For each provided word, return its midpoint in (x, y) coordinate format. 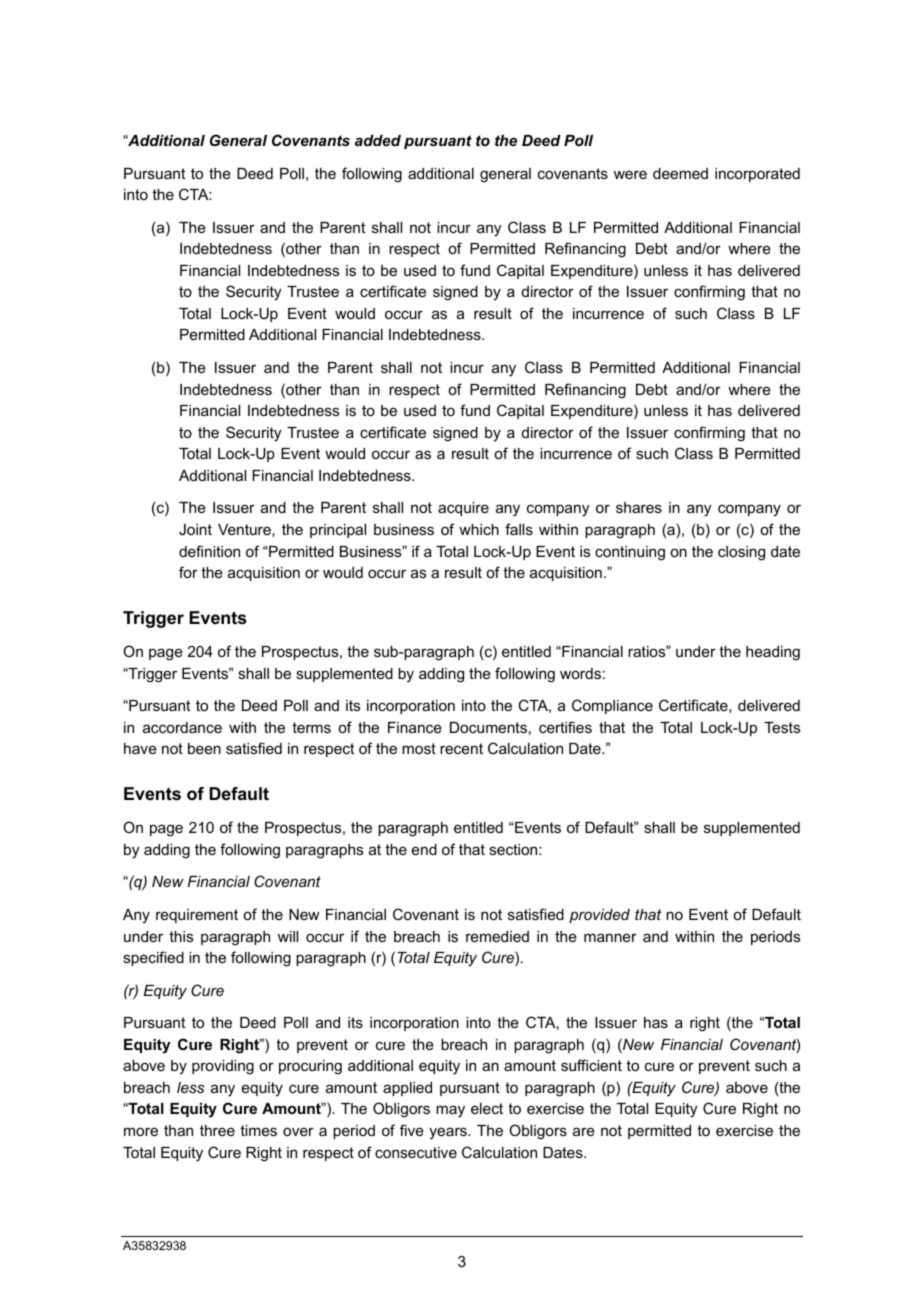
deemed (680, 173)
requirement (197, 916)
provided (599, 916)
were (630, 174)
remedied (497, 936)
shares (639, 507)
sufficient (591, 1065)
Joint (195, 529)
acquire (463, 509)
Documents (488, 727)
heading (773, 653)
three (217, 1130)
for (188, 572)
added (378, 140)
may (450, 1111)
